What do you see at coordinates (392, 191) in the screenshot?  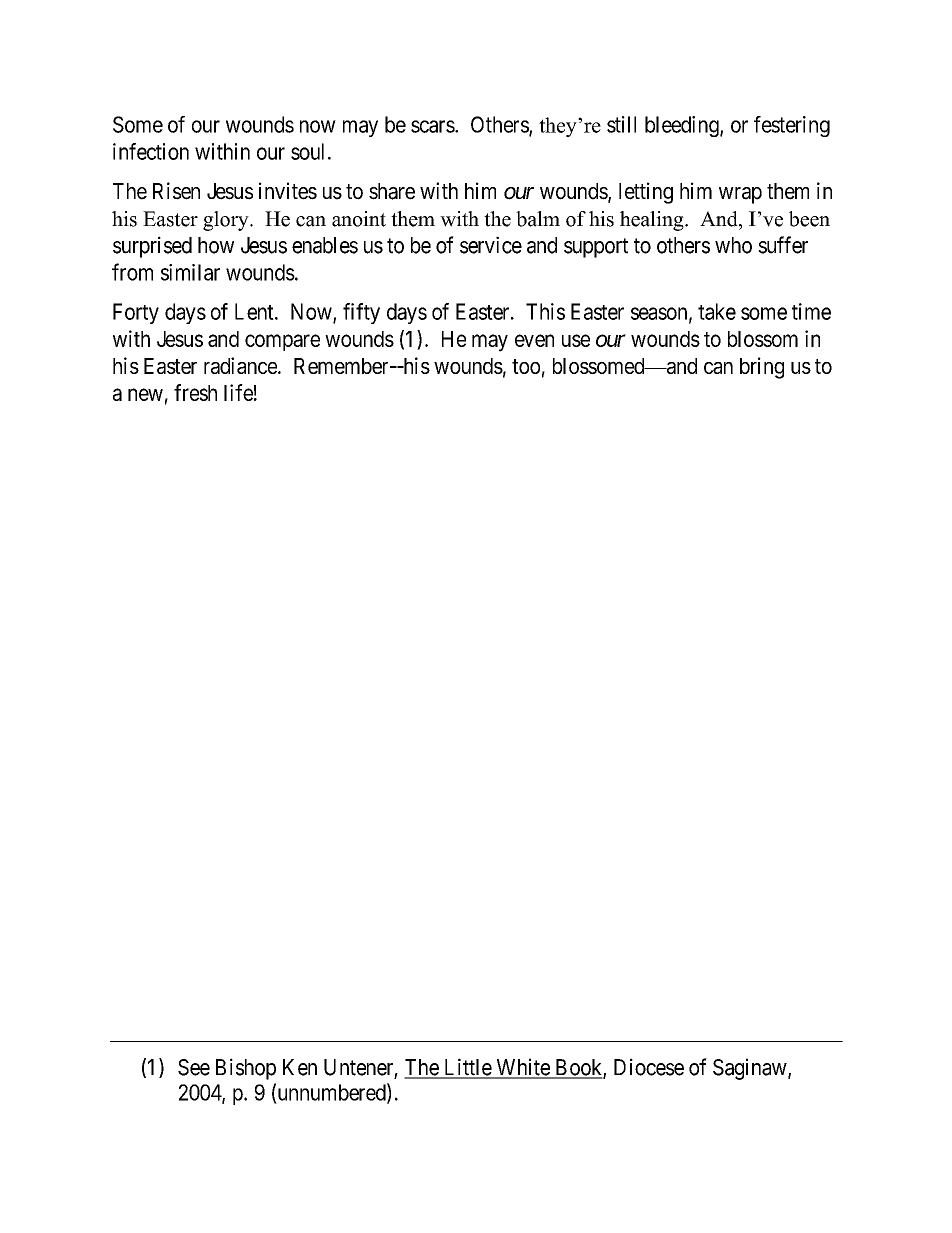 I see `share` at bounding box center [392, 191].
